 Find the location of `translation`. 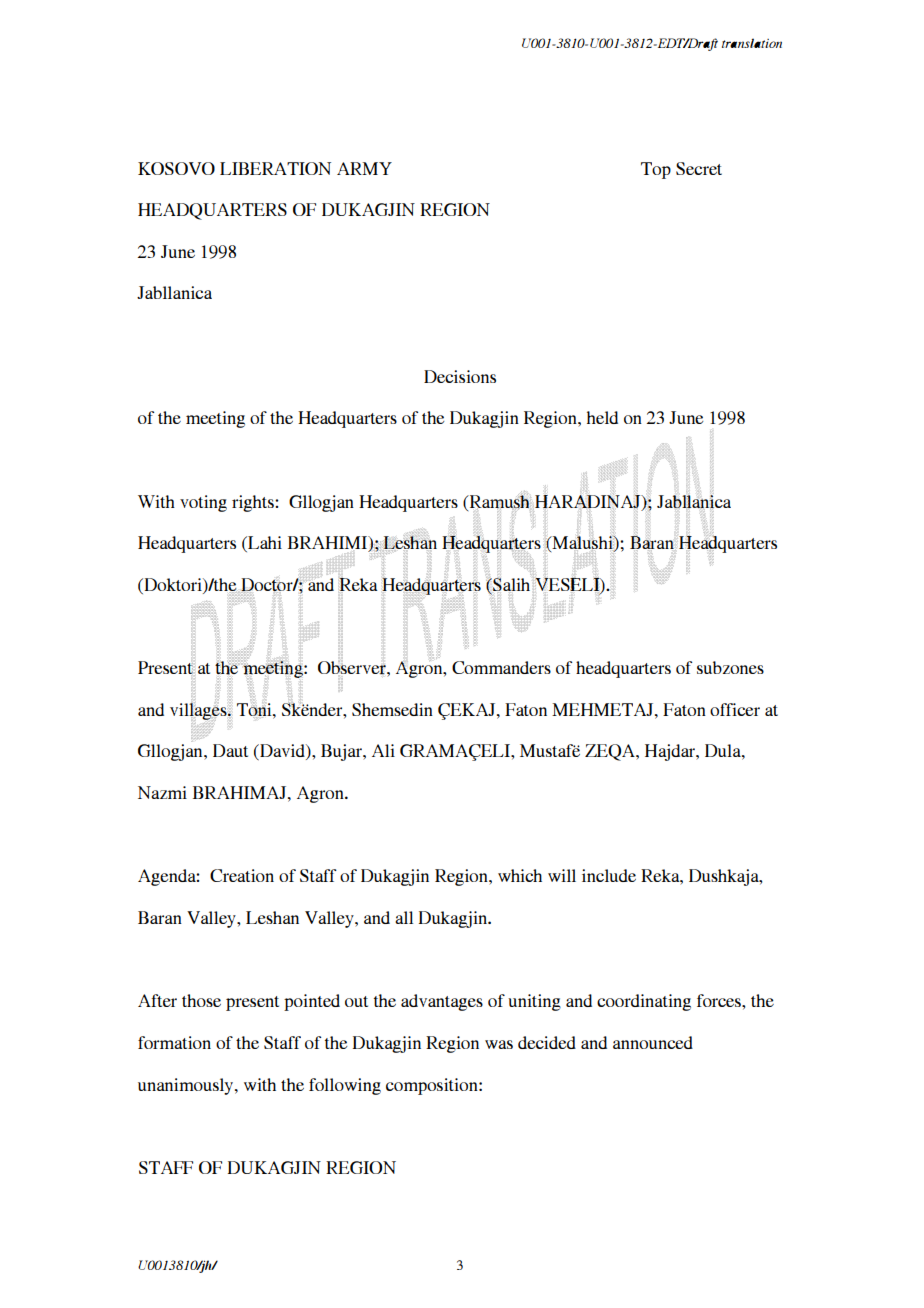

translation is located at coordinates (752, 43).
